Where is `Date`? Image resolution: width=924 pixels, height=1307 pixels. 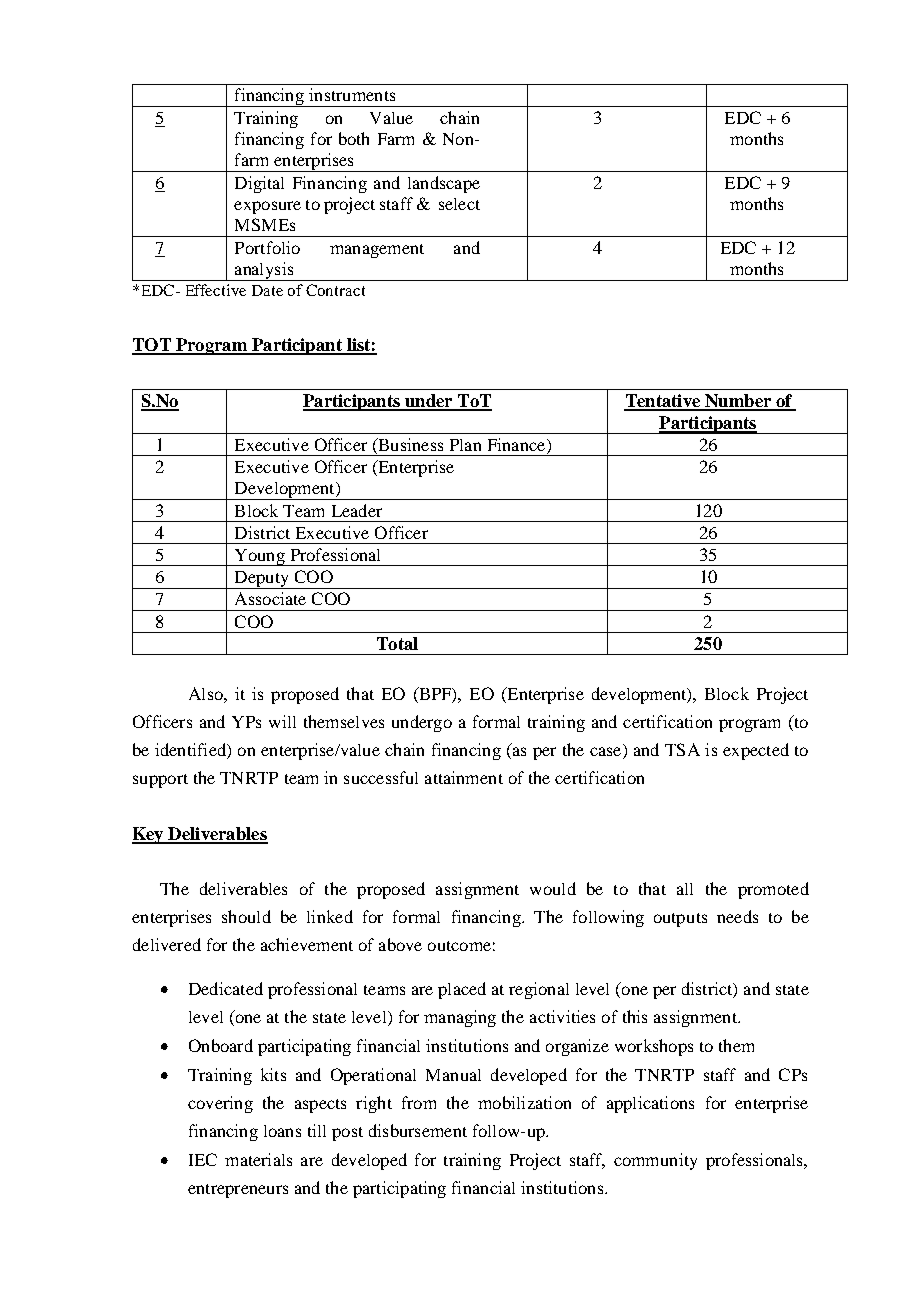 Date is located at coordinates (267, 290).
